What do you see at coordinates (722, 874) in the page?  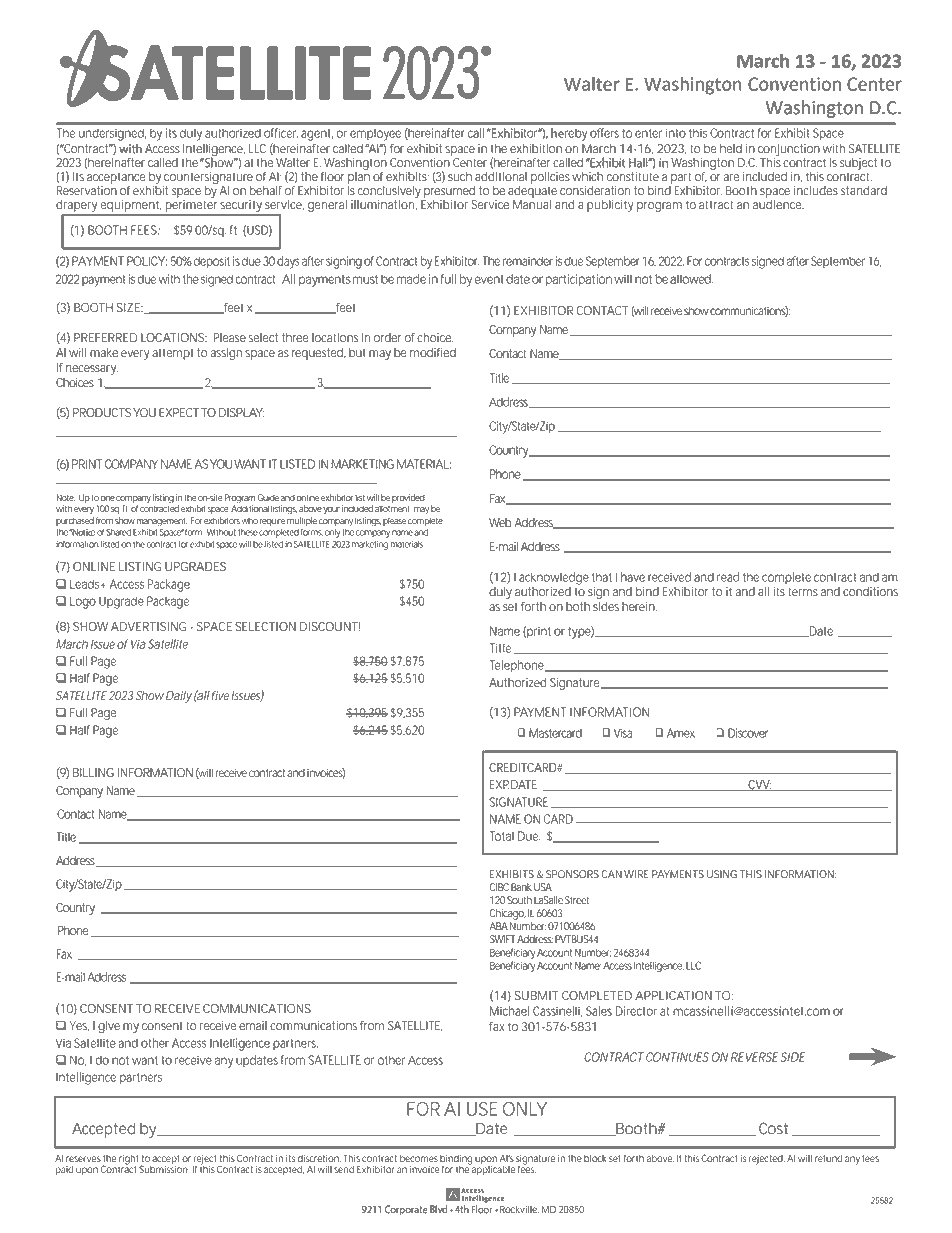 I see `USING` at bounding box center [722, 874].
